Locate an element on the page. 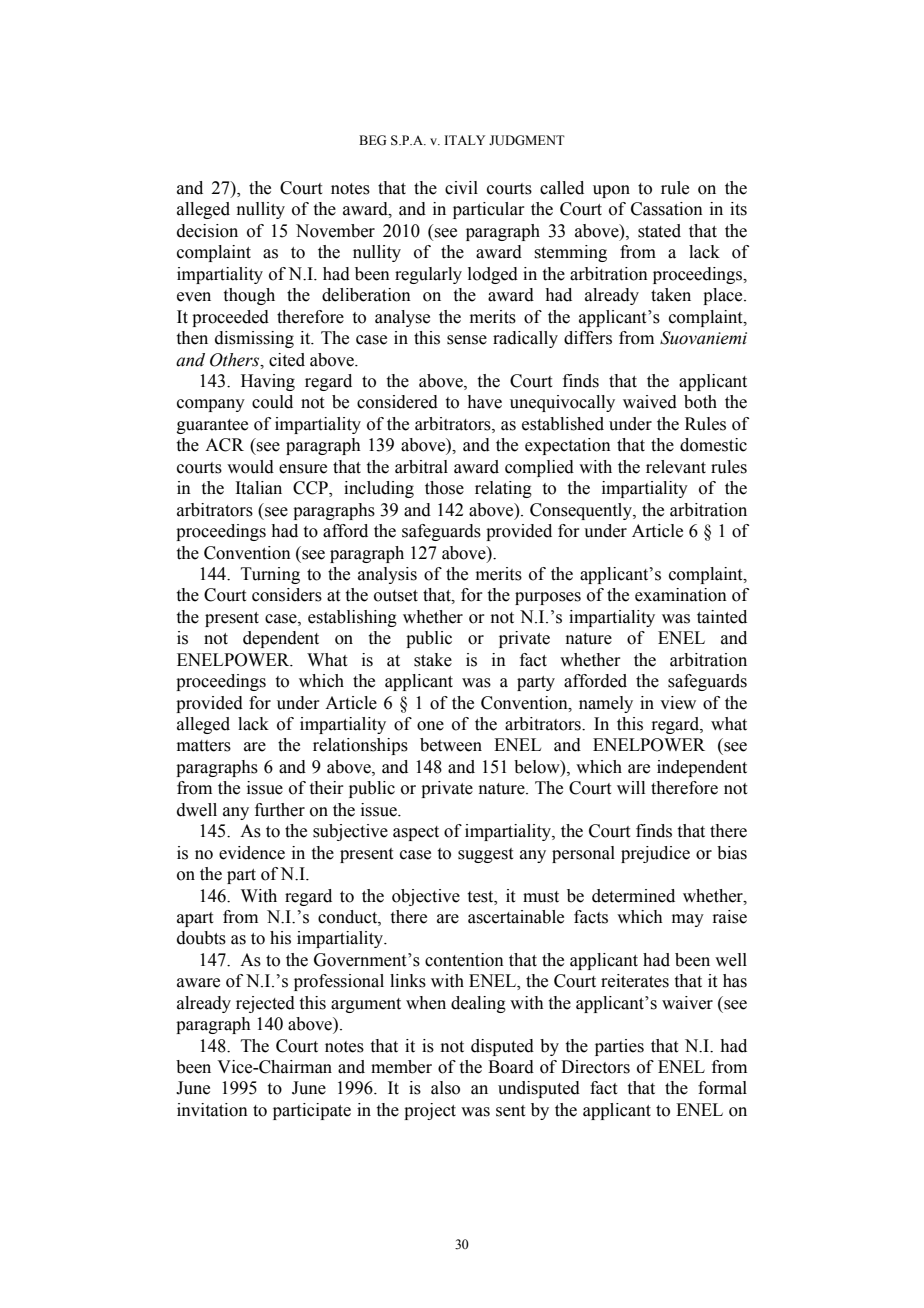 This page has height=1308, width=924. invitation is located at coordinates (212, 1110).
